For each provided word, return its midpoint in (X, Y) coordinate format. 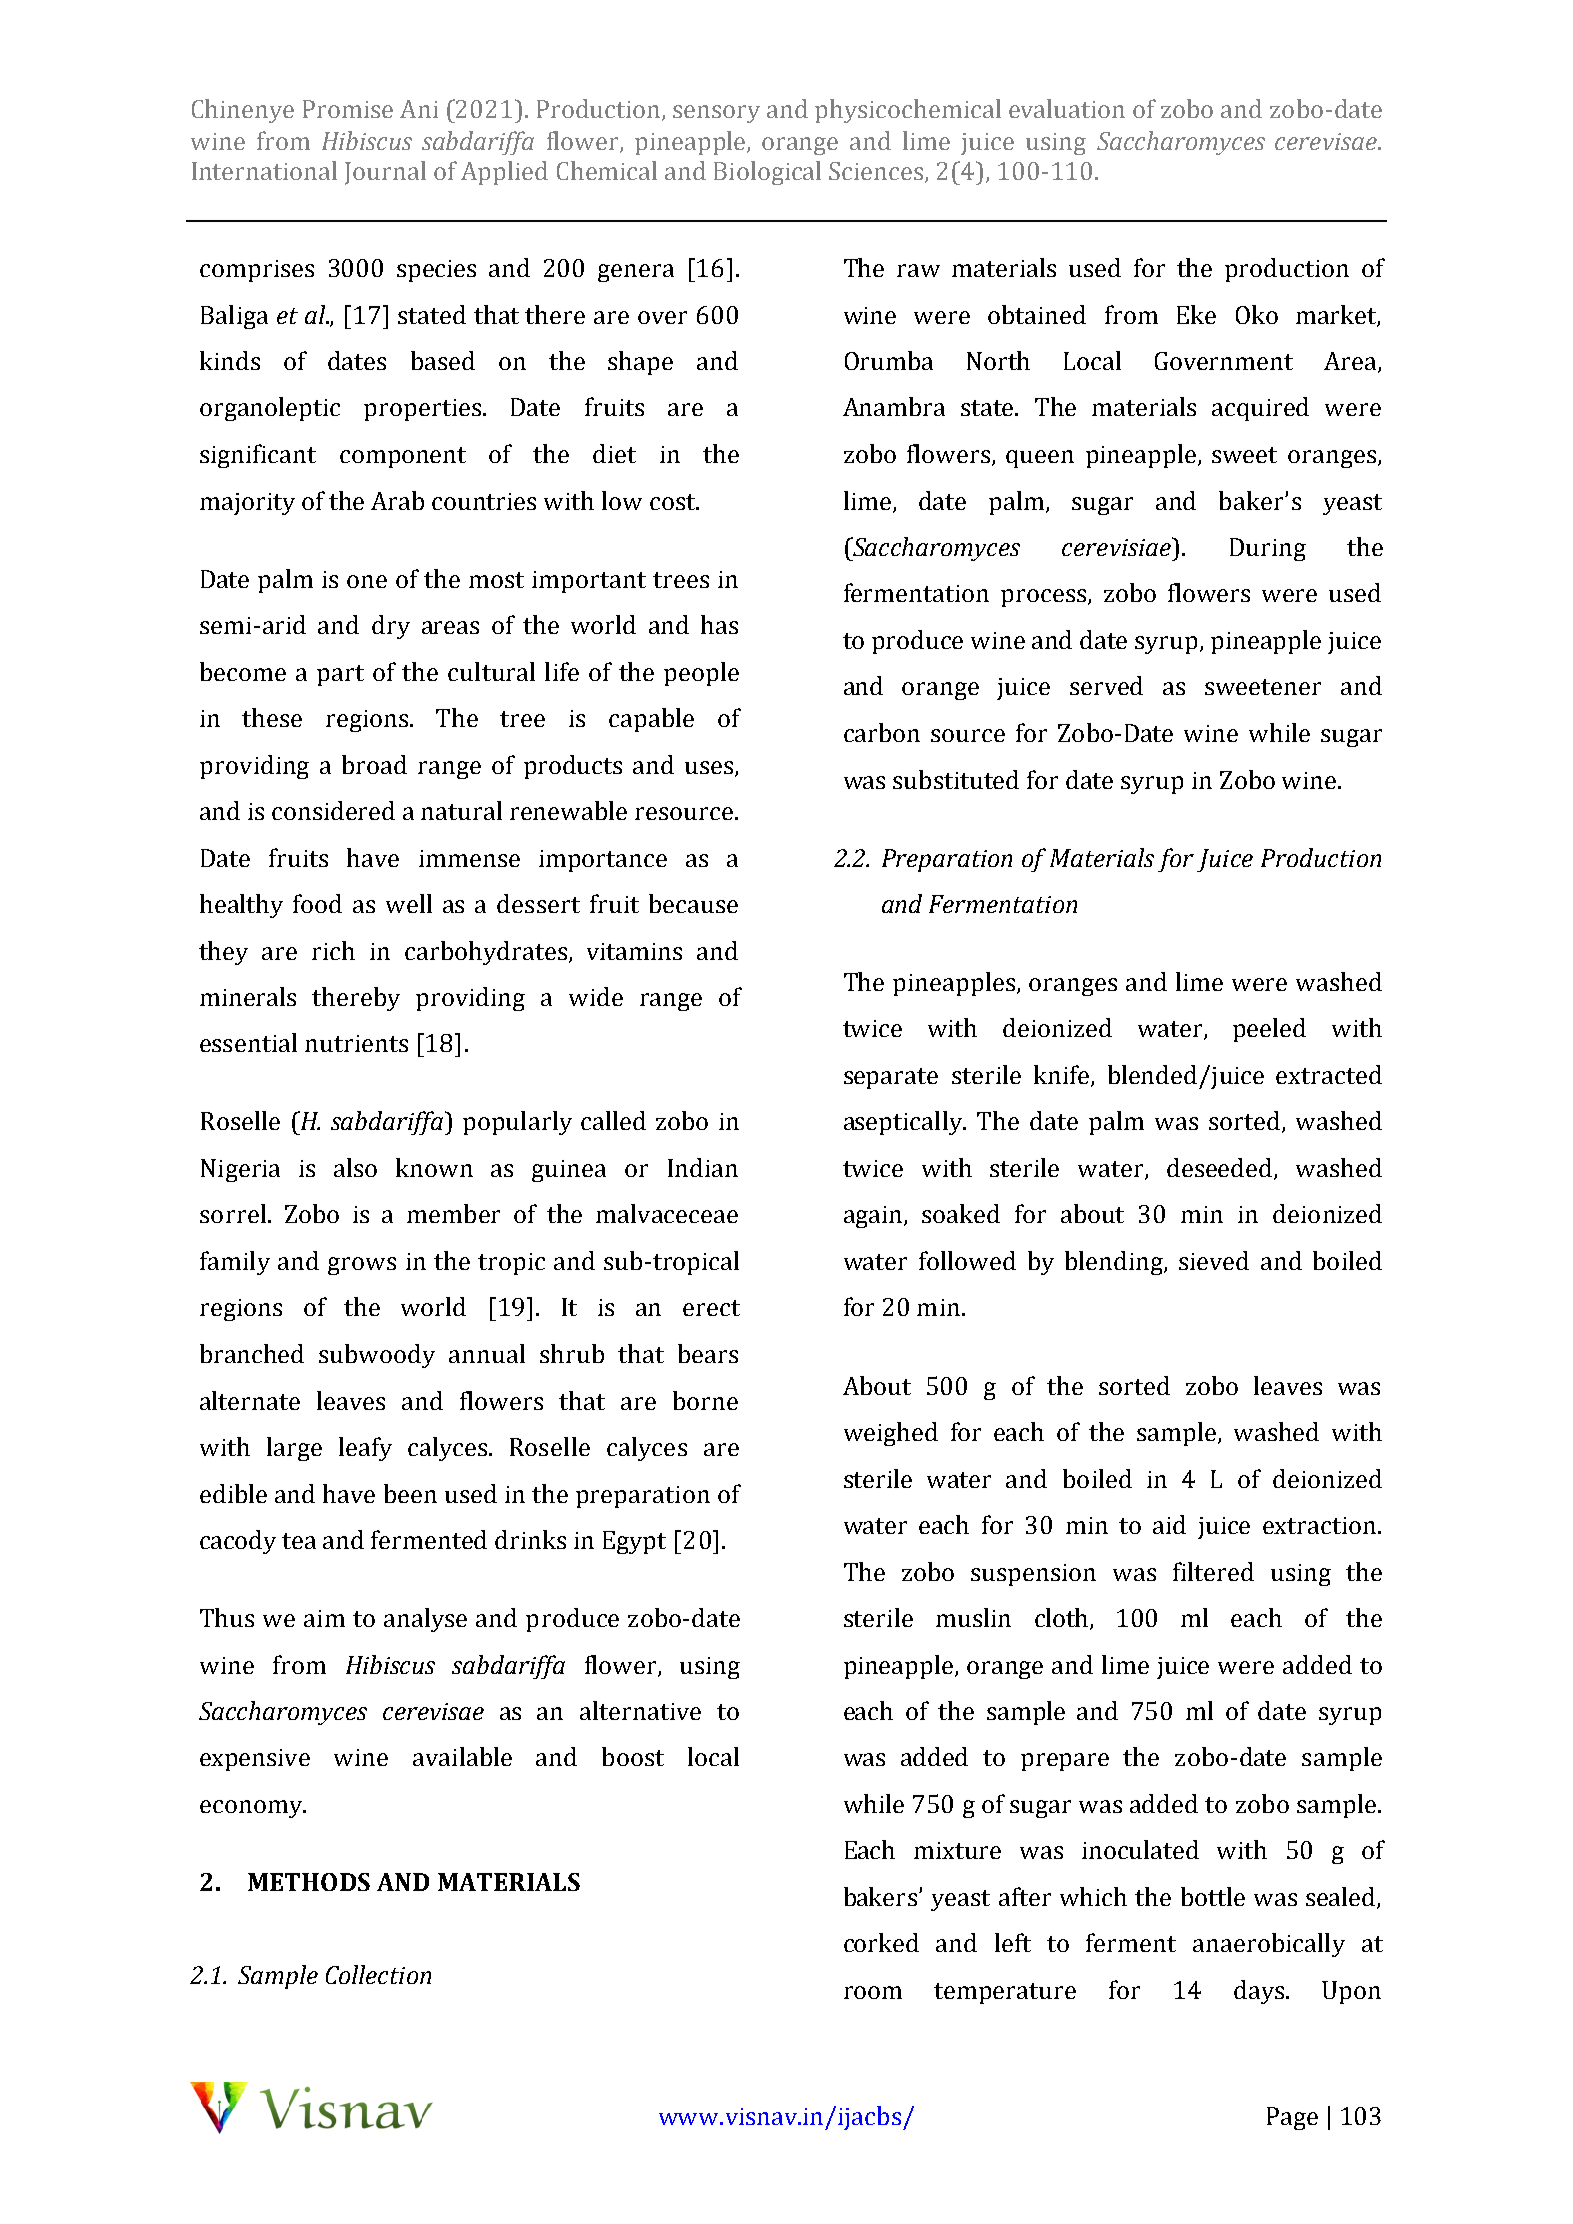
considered (333, 810)
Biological (767, 173)
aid (1169, 1524)
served (1106, 685)
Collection (378, 1974)
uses (709, 767)
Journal (385, 173)
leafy (365, 1449)
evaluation (1067, 108)
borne (705, 1400)
